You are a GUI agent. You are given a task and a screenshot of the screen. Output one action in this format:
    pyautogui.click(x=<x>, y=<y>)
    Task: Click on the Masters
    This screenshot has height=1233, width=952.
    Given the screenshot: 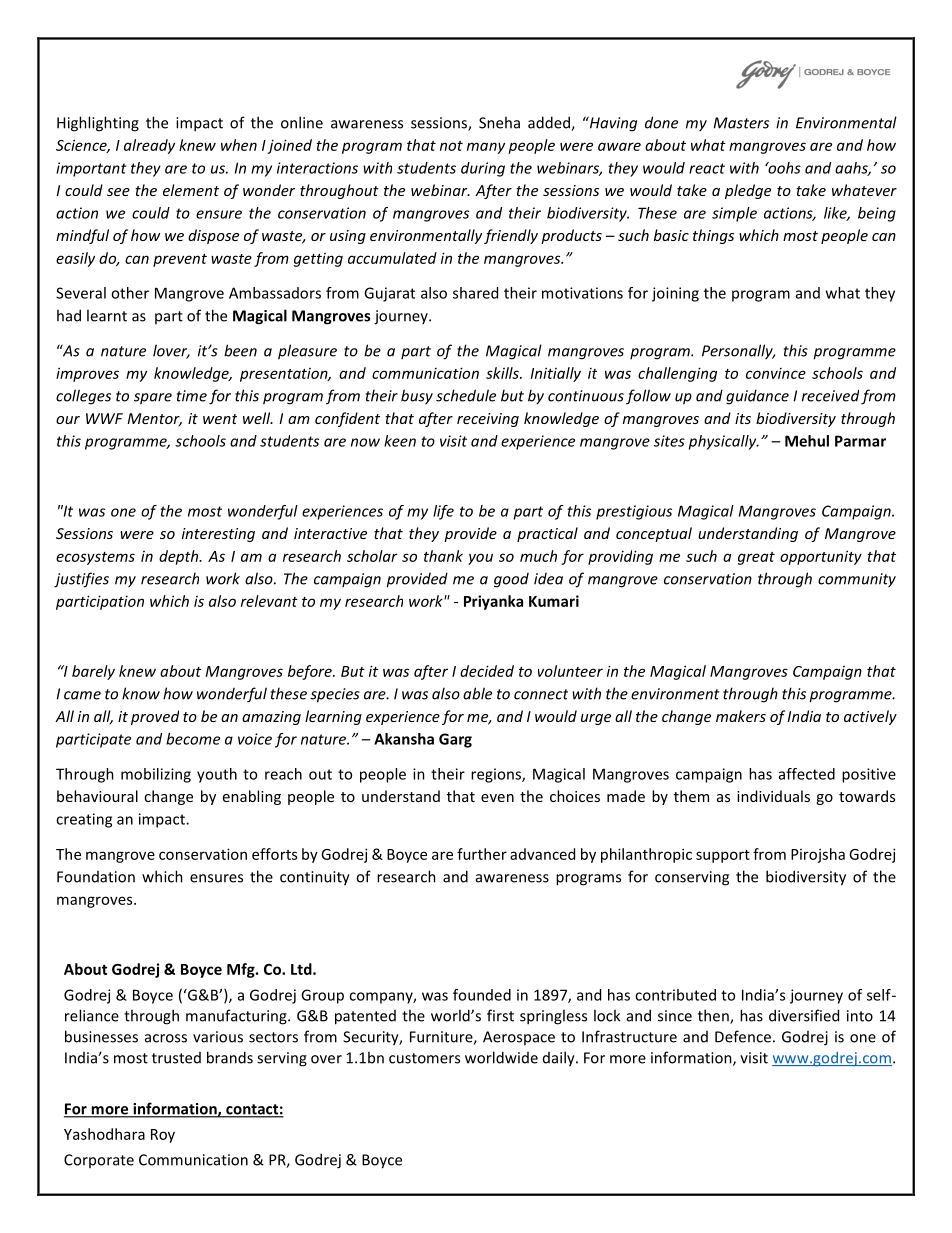 What is the action you would take?
    pyautogui.click(x=741, y=123)
